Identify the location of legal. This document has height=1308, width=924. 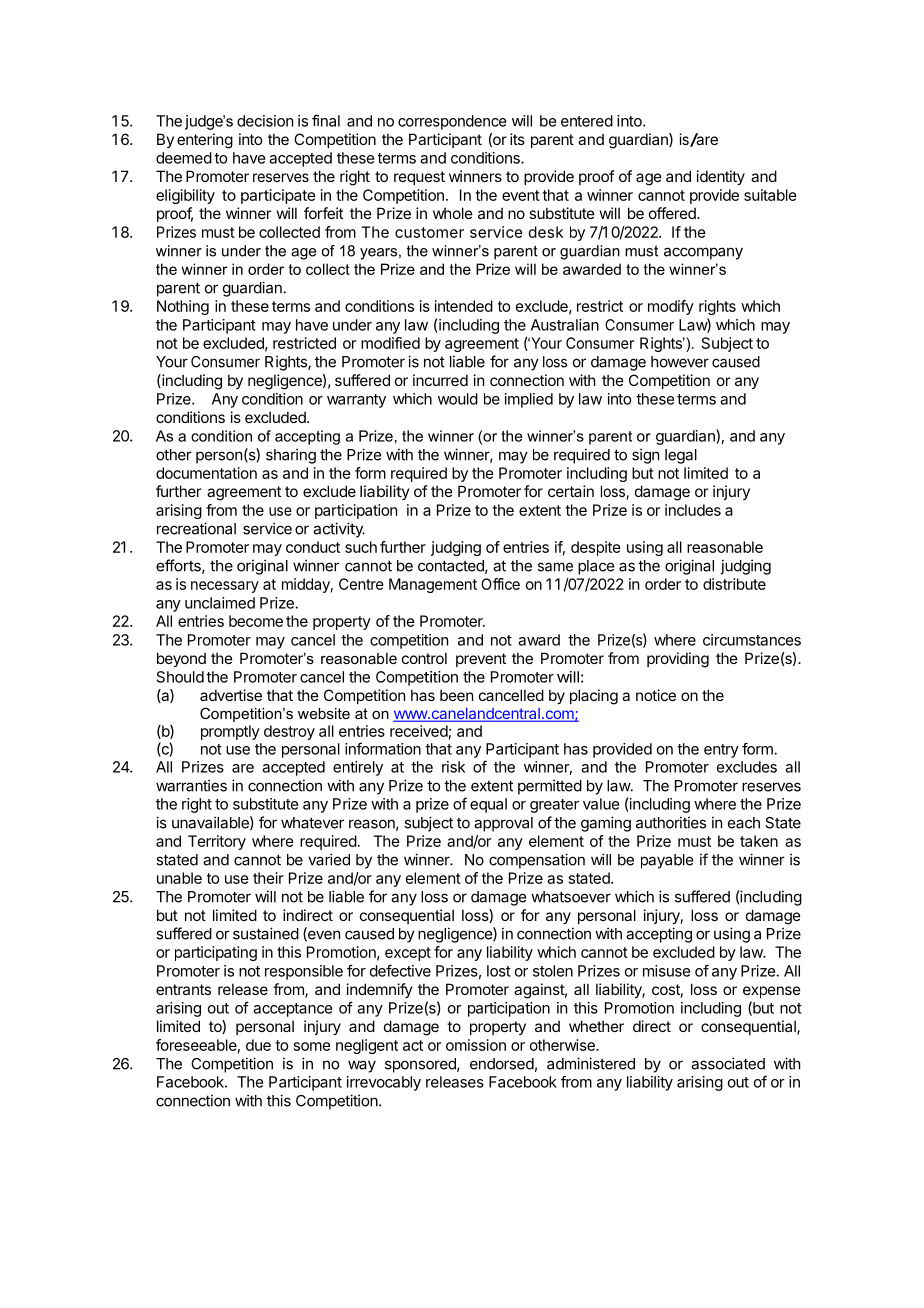
(681, 456).
